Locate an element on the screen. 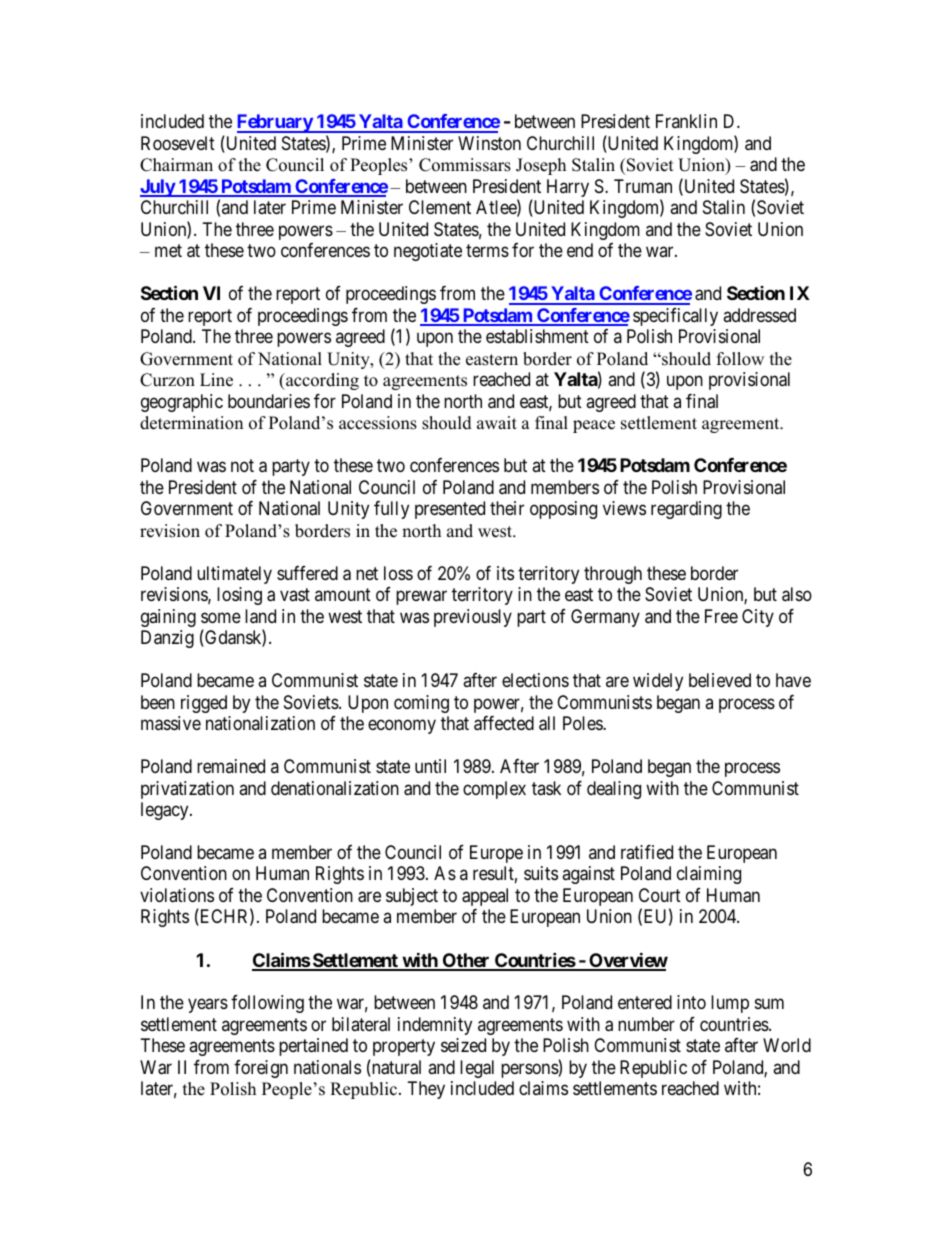 This screenshot has width=952, height=1233. claiming is located at coordinates (709, 875).
